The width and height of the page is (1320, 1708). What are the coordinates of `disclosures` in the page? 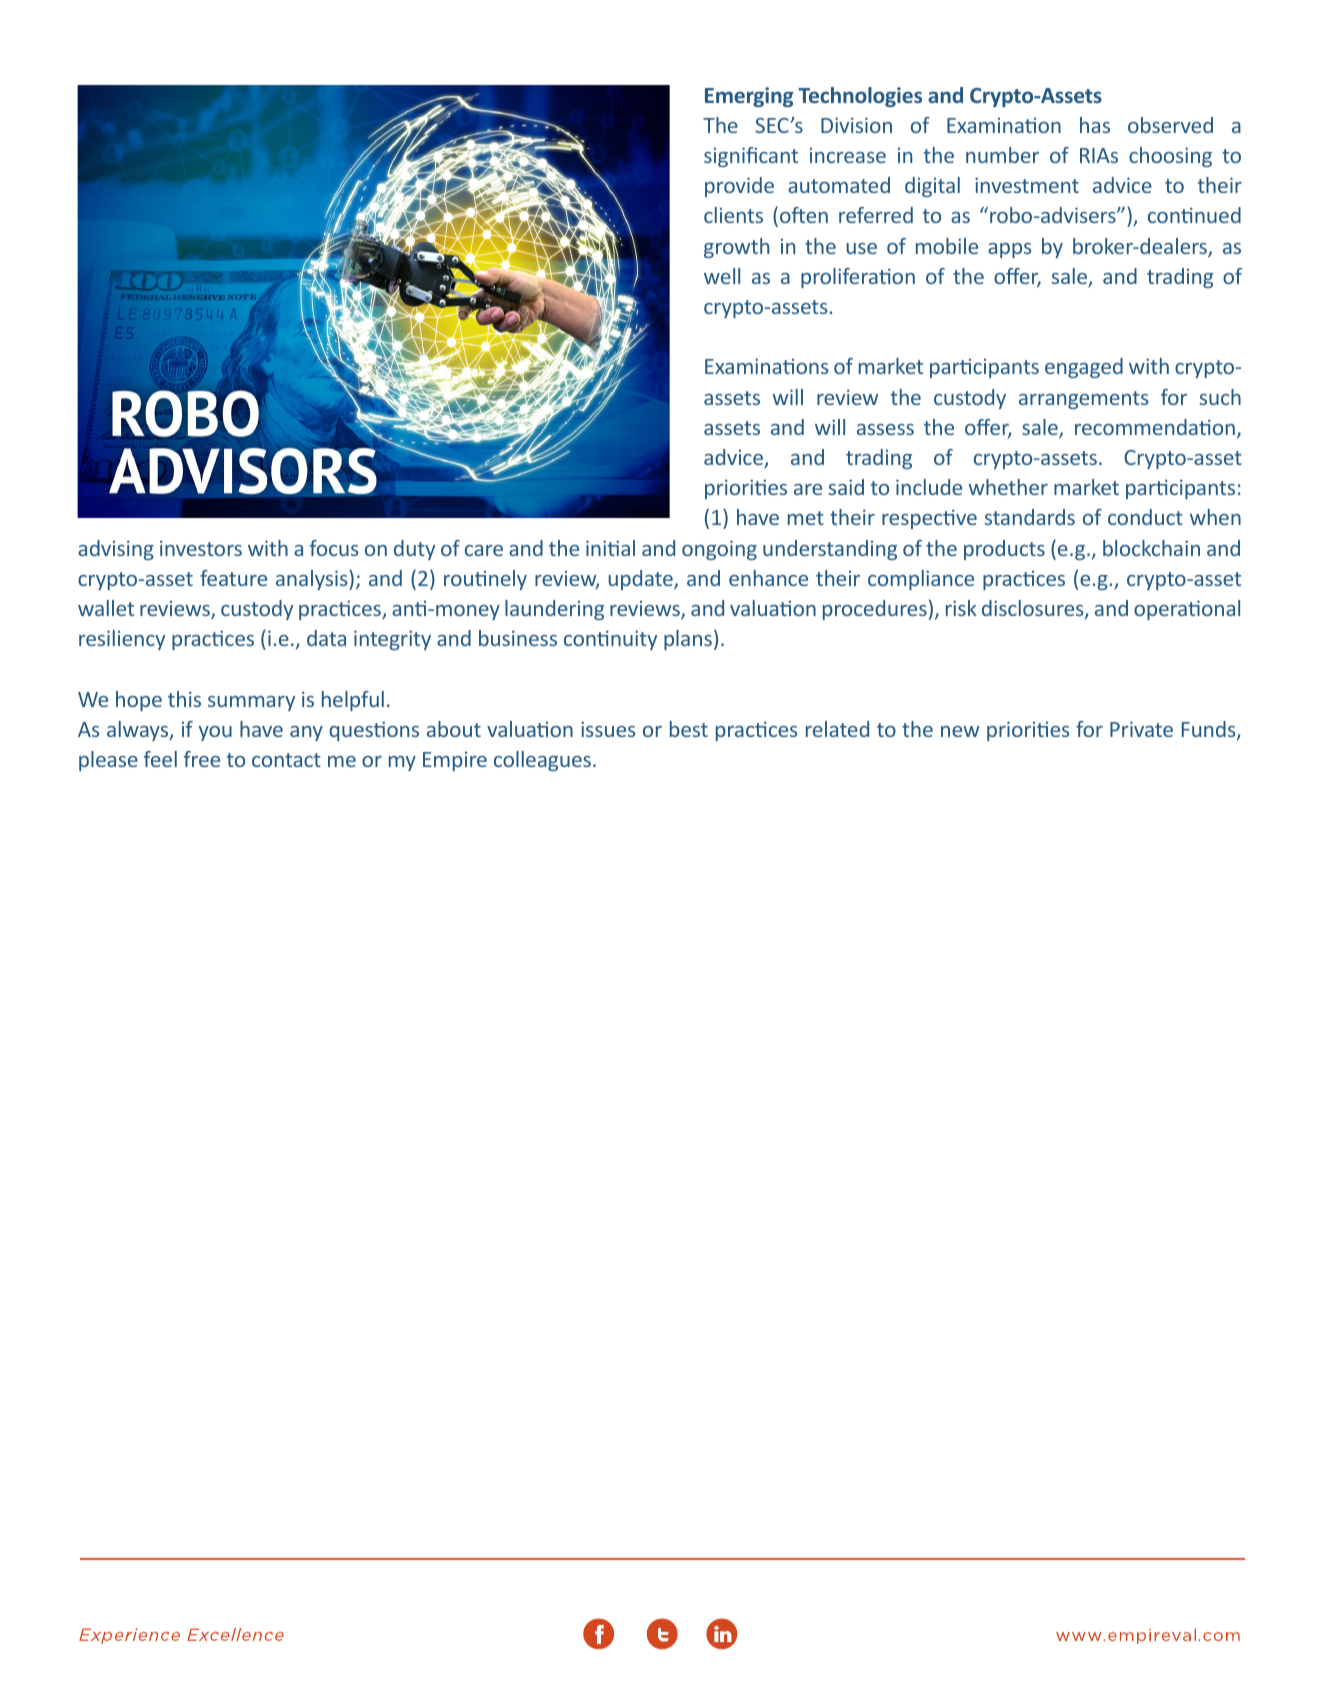 It's located at (1034, 609).
